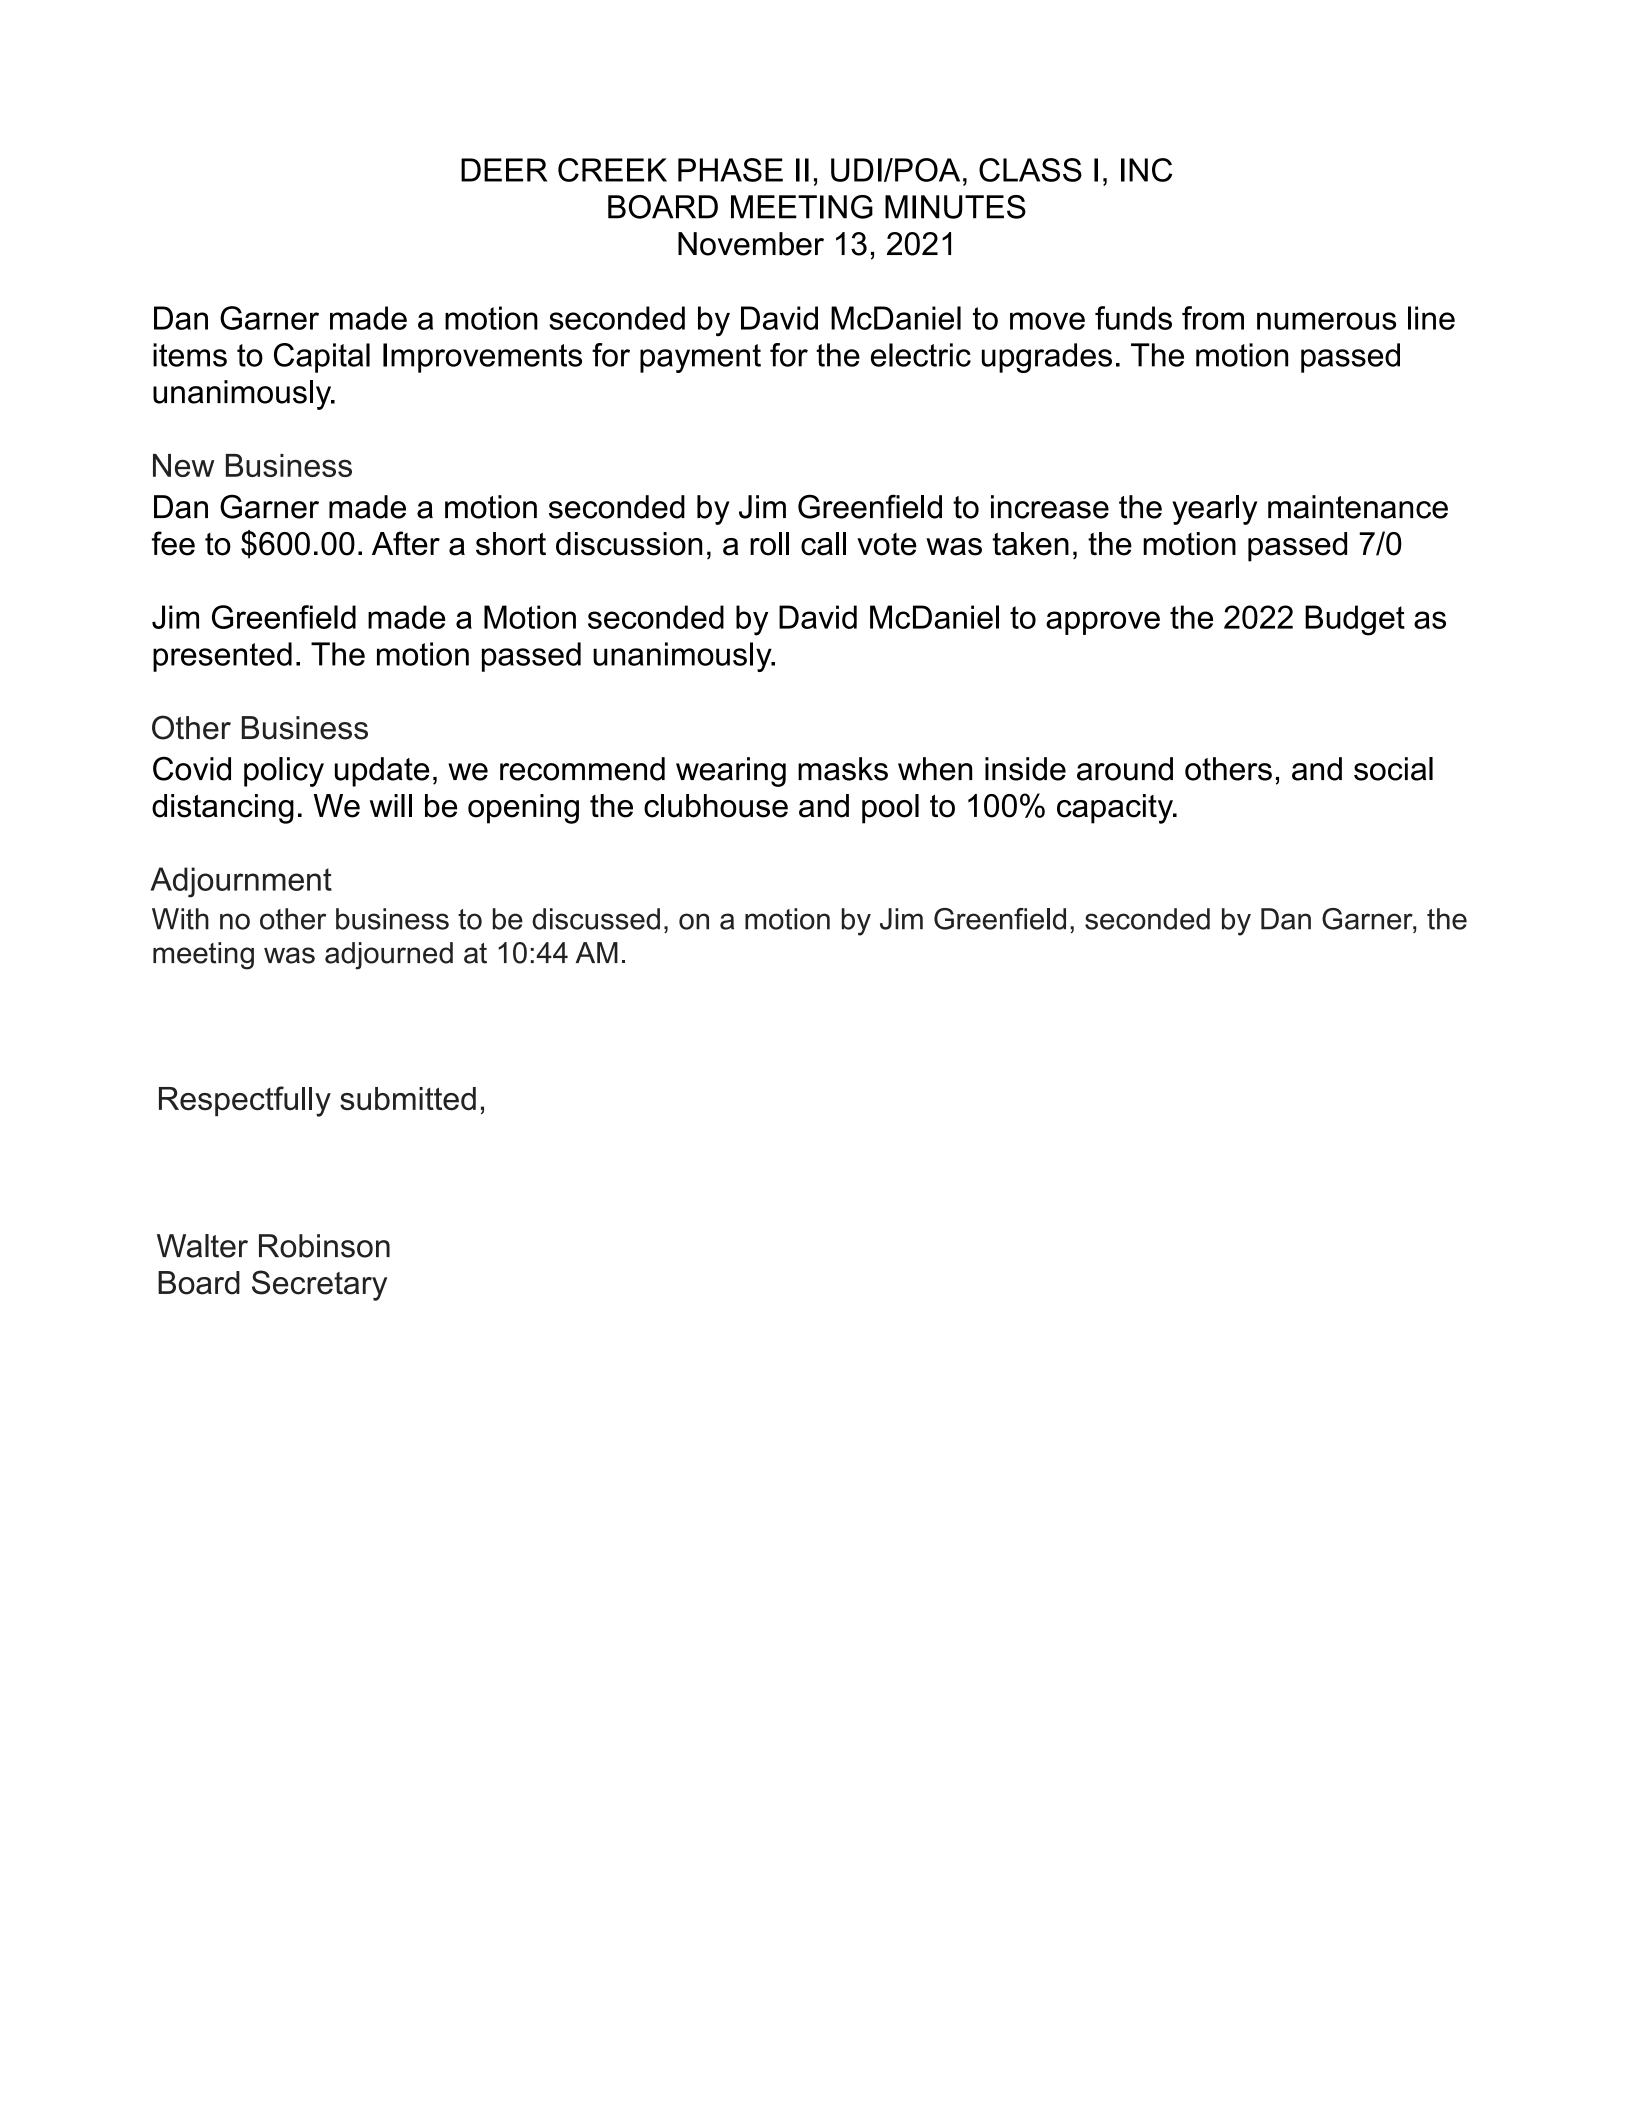 The image size is (1633, 2113). Describe the element at coordinates (324, 1246) in the screenshot. I see `Robinson` at that location.
